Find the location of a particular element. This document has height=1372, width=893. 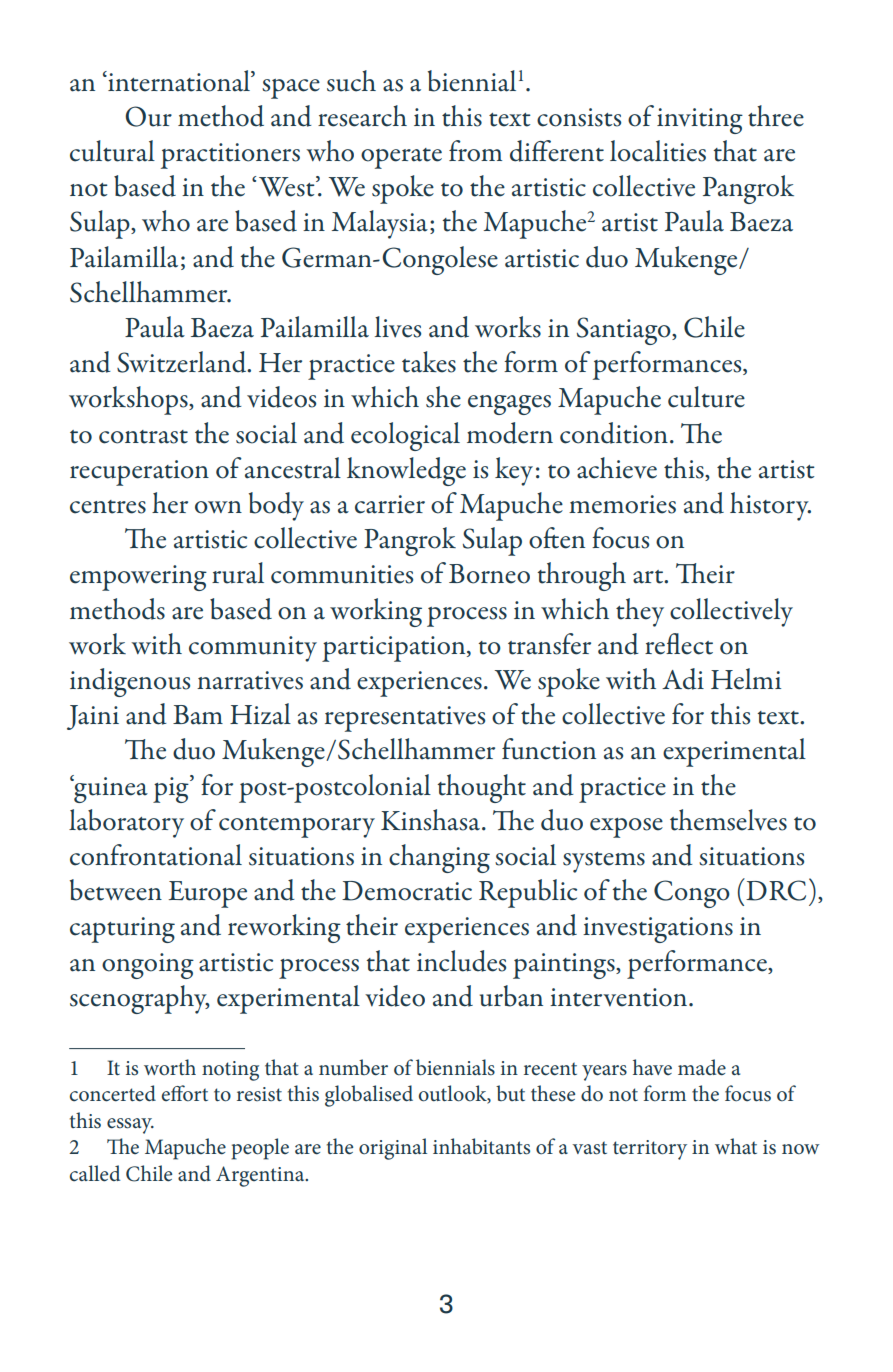

takes is located at coordinates (429, 362).
